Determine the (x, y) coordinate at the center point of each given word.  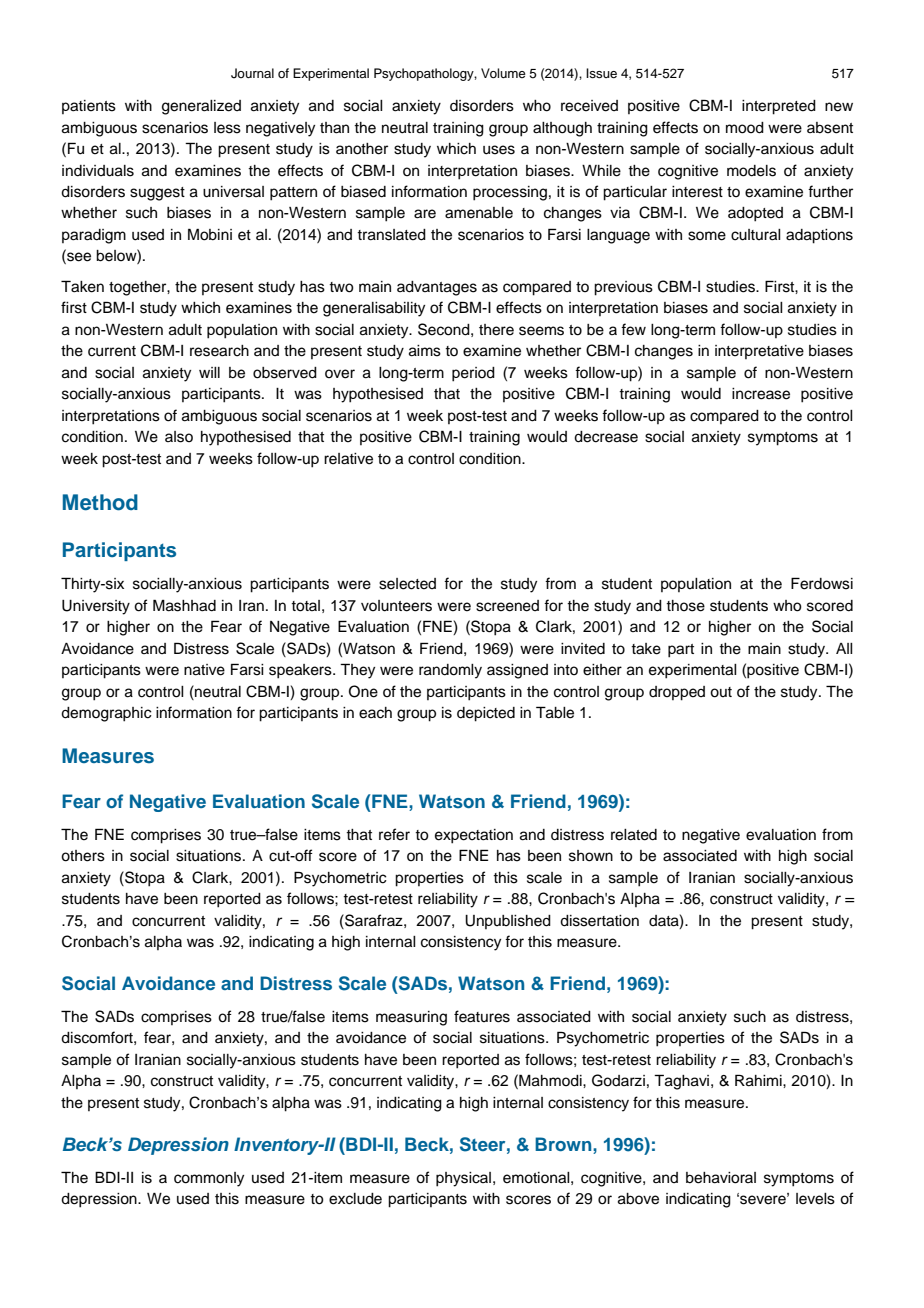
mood (745, 128)
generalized (201, 107)
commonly (209, 1179)
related (634, 835)
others (83, 856)
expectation (474, 836)
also (179, 437)
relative (348, 459)
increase (761, 394)
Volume (503, 73)
